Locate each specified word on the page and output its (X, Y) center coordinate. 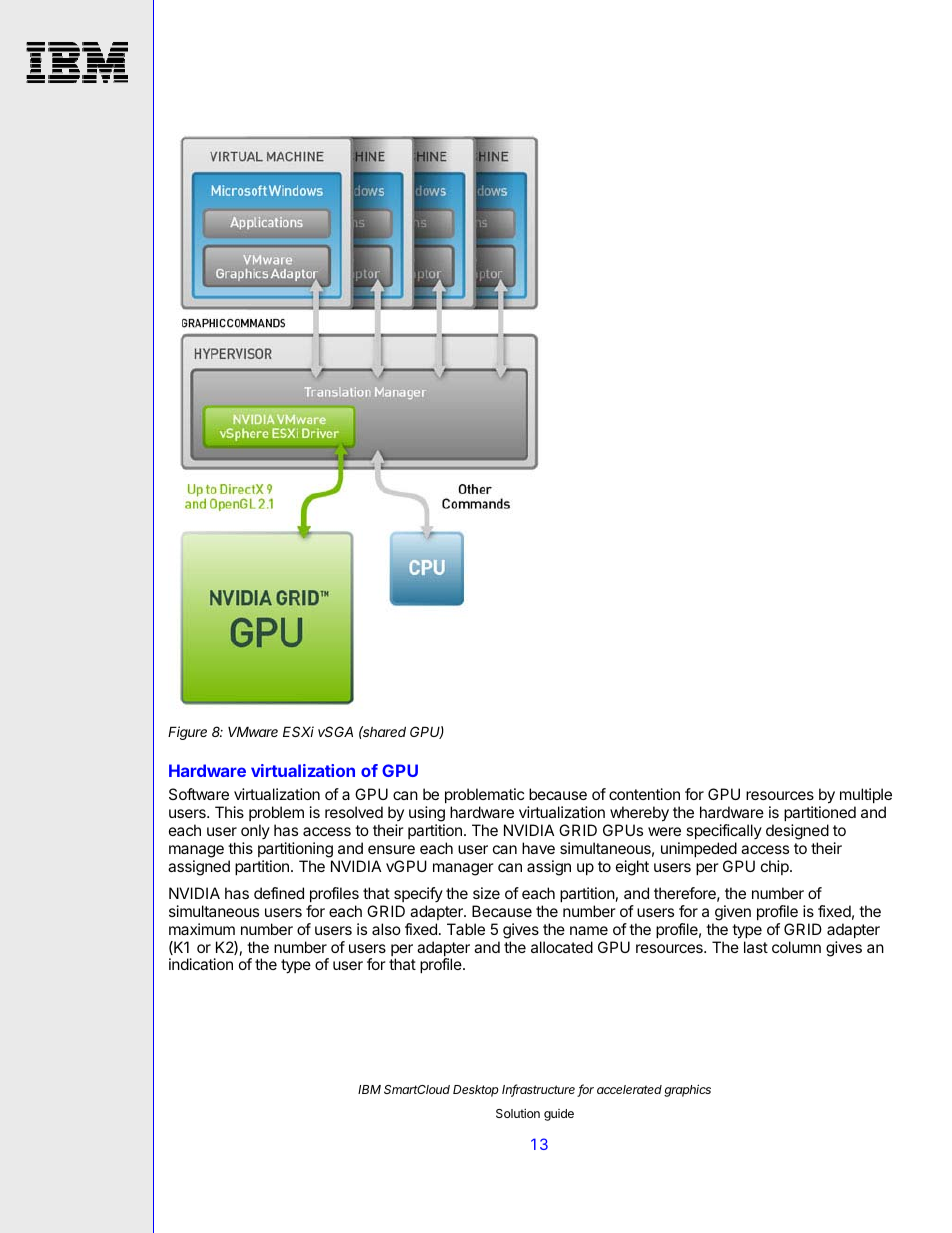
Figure (187, 733)
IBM (369, 1089)
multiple (866, 795)
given (733, 913)
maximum (202, 929)
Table (466, 929)
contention (644, 794)
